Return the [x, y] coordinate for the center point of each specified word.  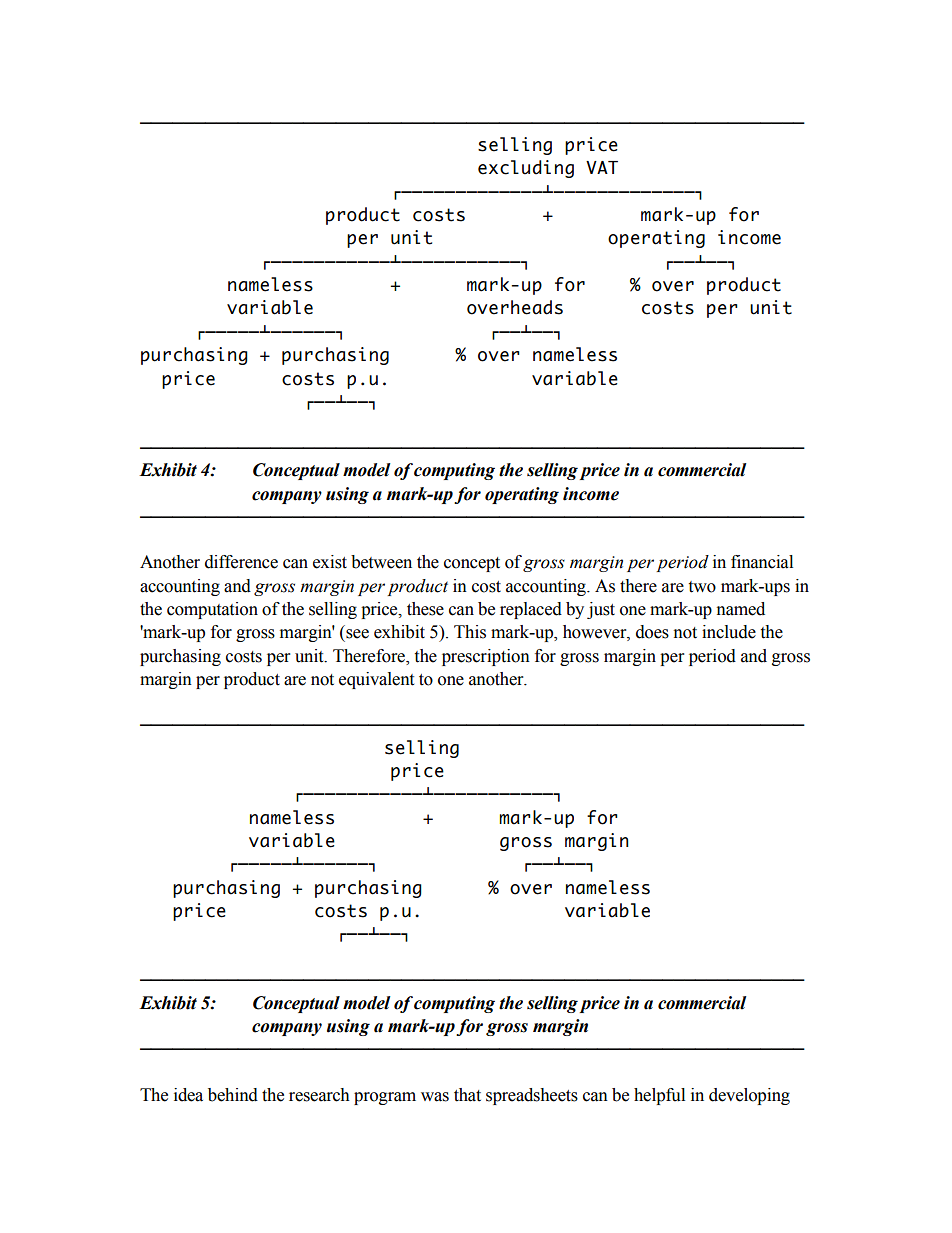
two [702, 587]
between [381, 562]
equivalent [376, 680]
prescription [486, 657]
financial [762, 562]
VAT [602, 167]
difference [241, 562]
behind [233, 1095]
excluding [526, 169]
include [729, 632]
